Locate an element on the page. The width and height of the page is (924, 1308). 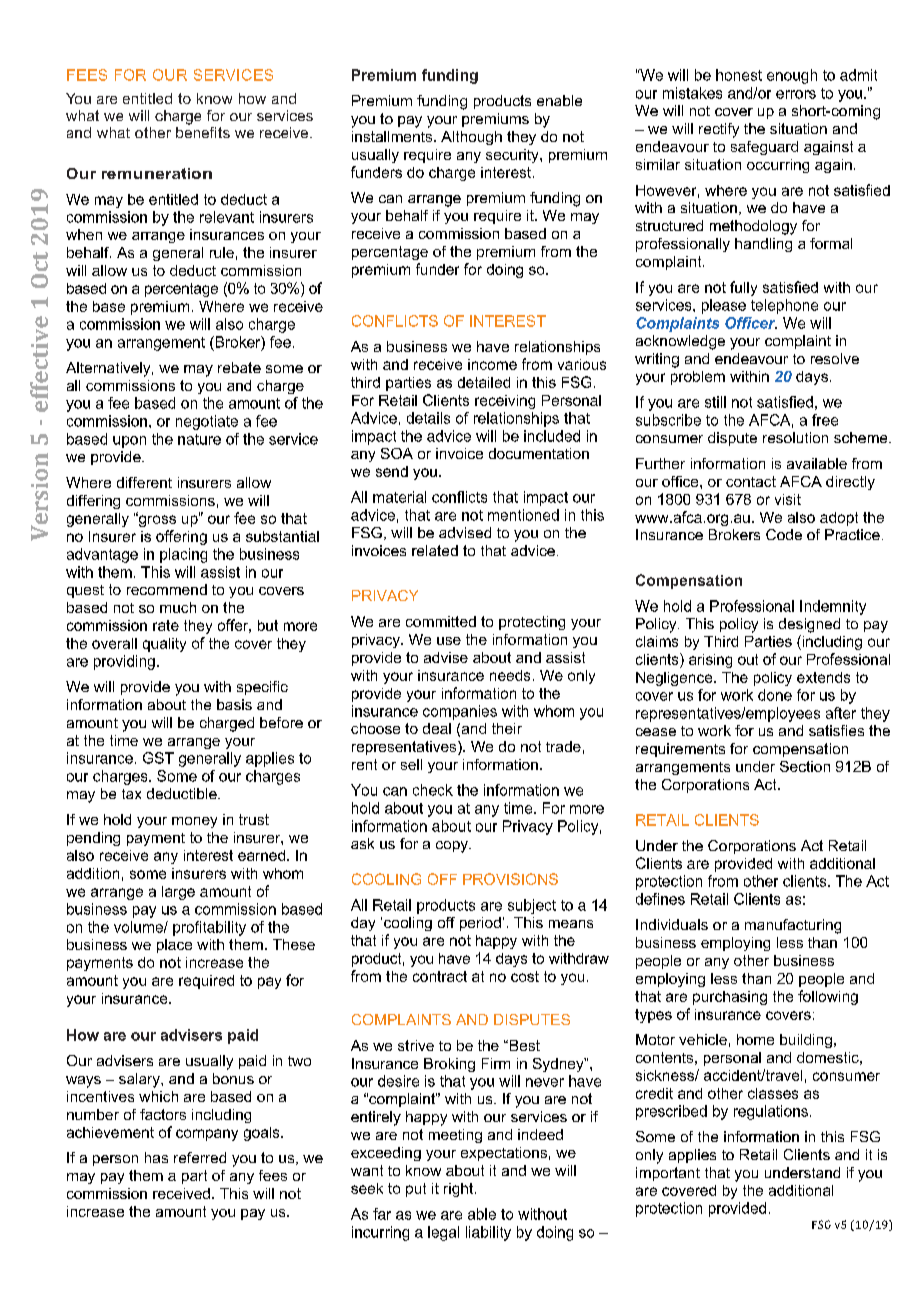
negotiate is located at coordinates (207, 422).
